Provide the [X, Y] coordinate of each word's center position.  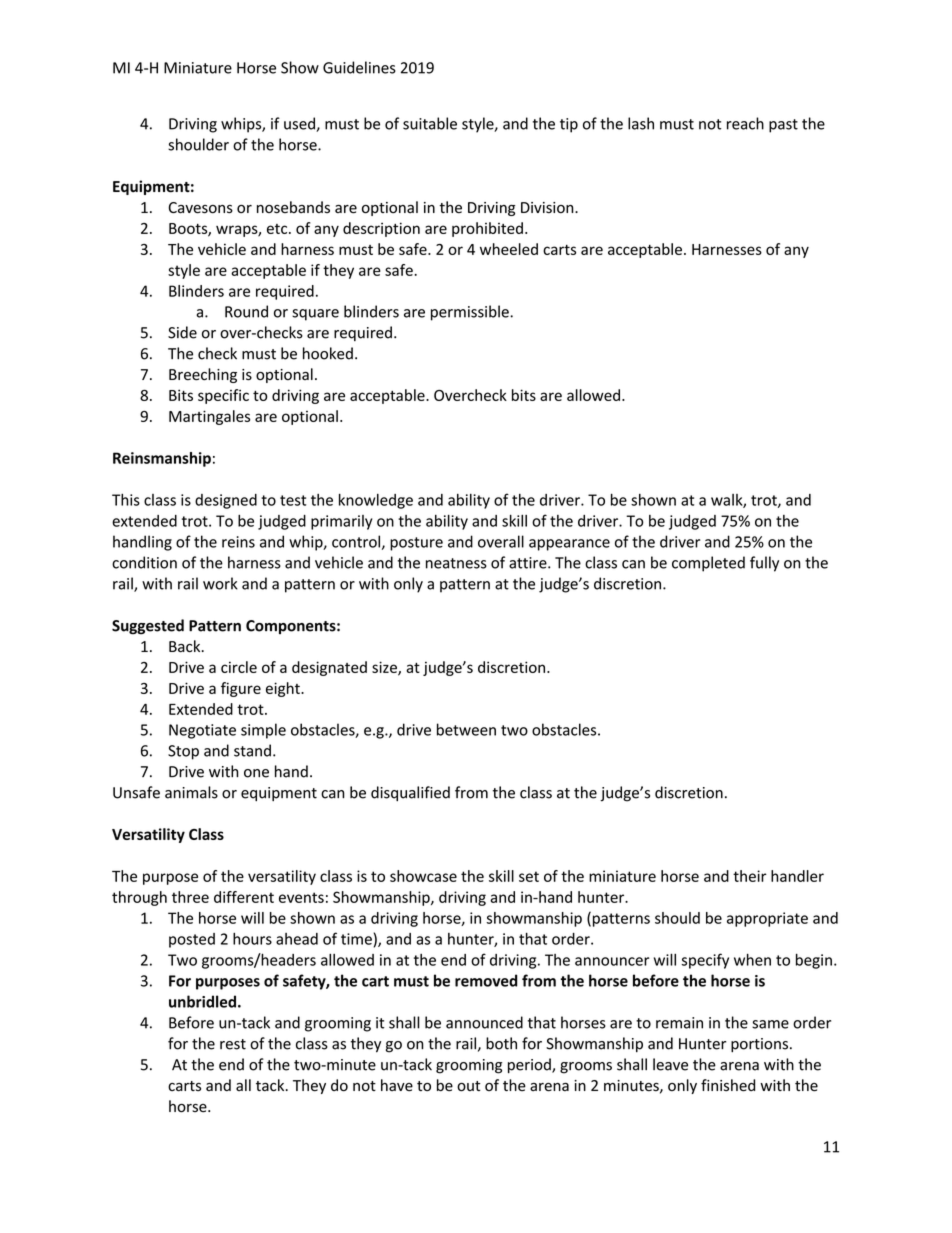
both [501, 1043]
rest [233, 1044]
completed [708, 564]
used [300, 124]
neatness [456, 563]
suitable [430, 123]
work [220, 583]
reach [745, 123]
